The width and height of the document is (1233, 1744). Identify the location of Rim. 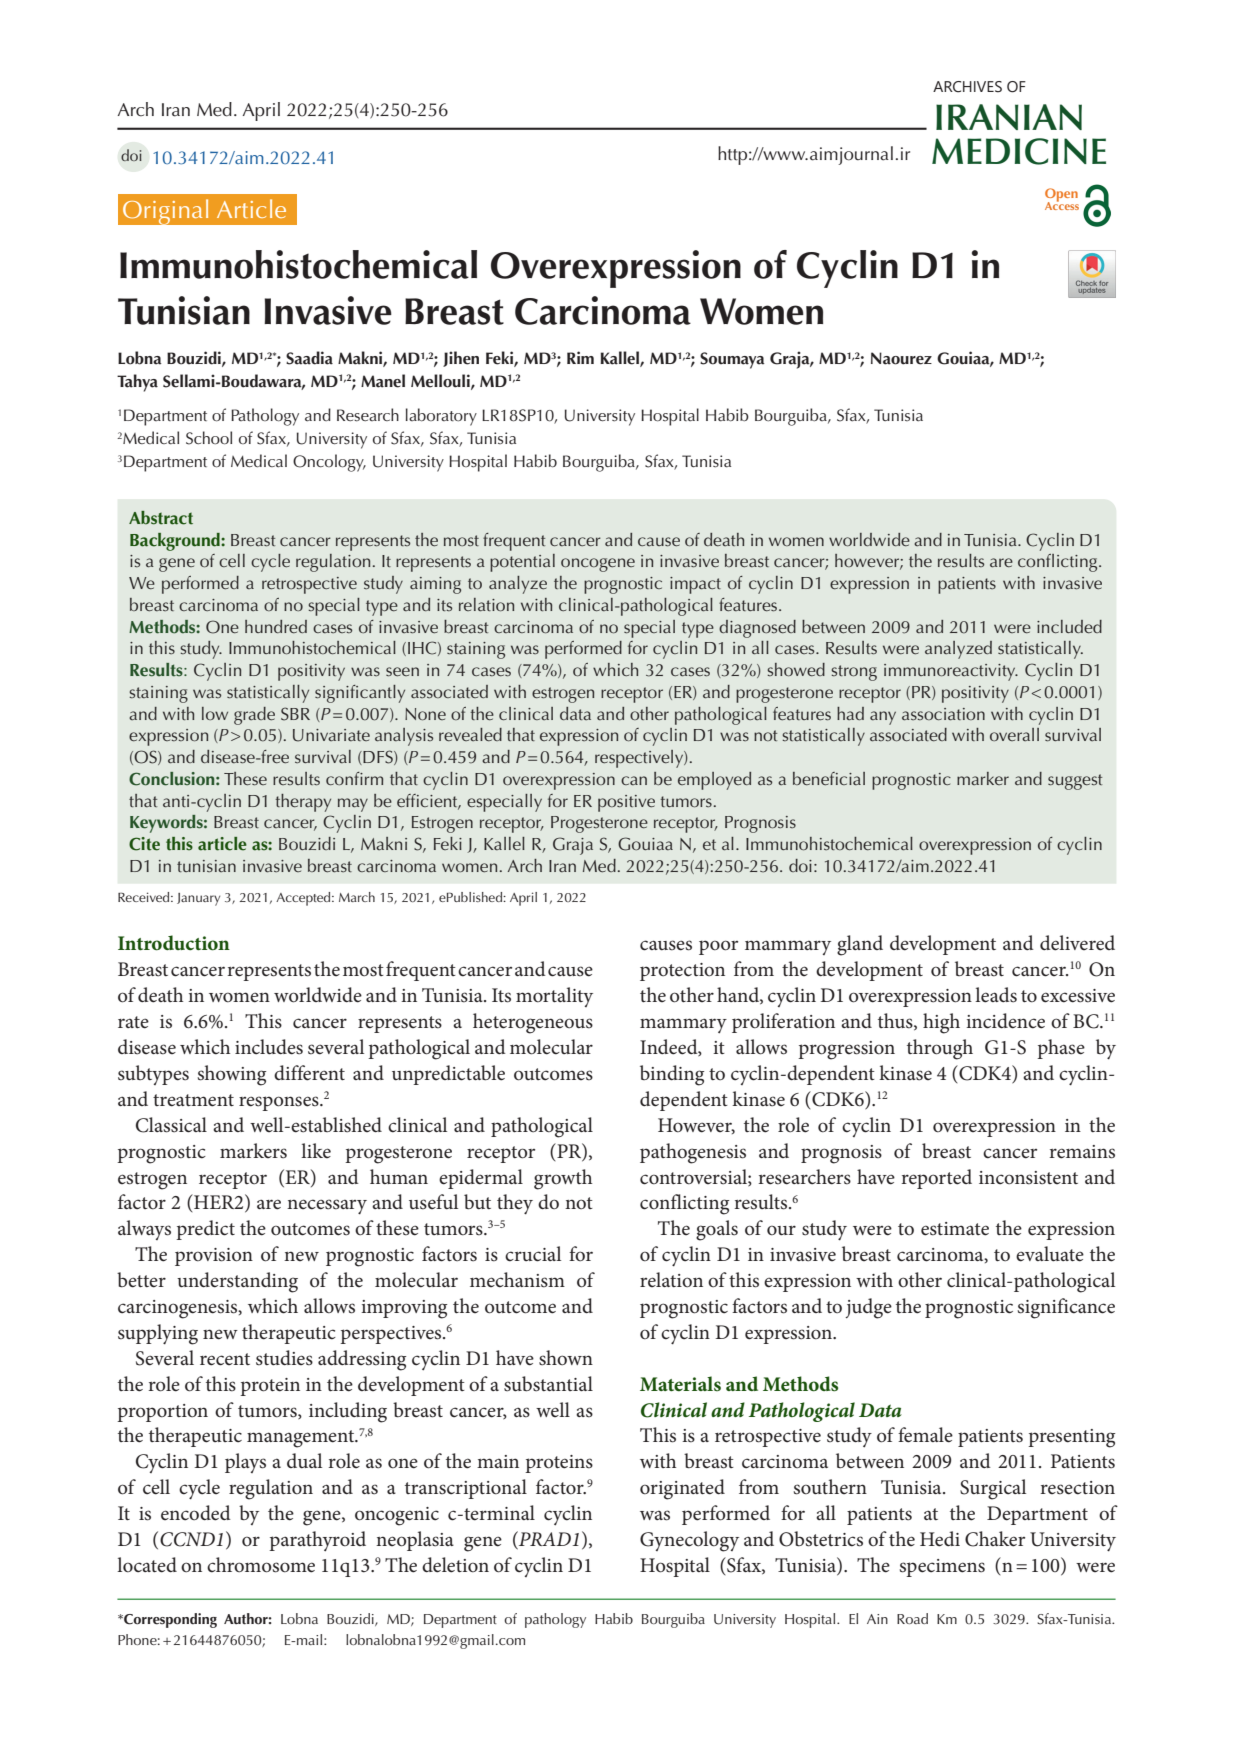
(580, 357).
